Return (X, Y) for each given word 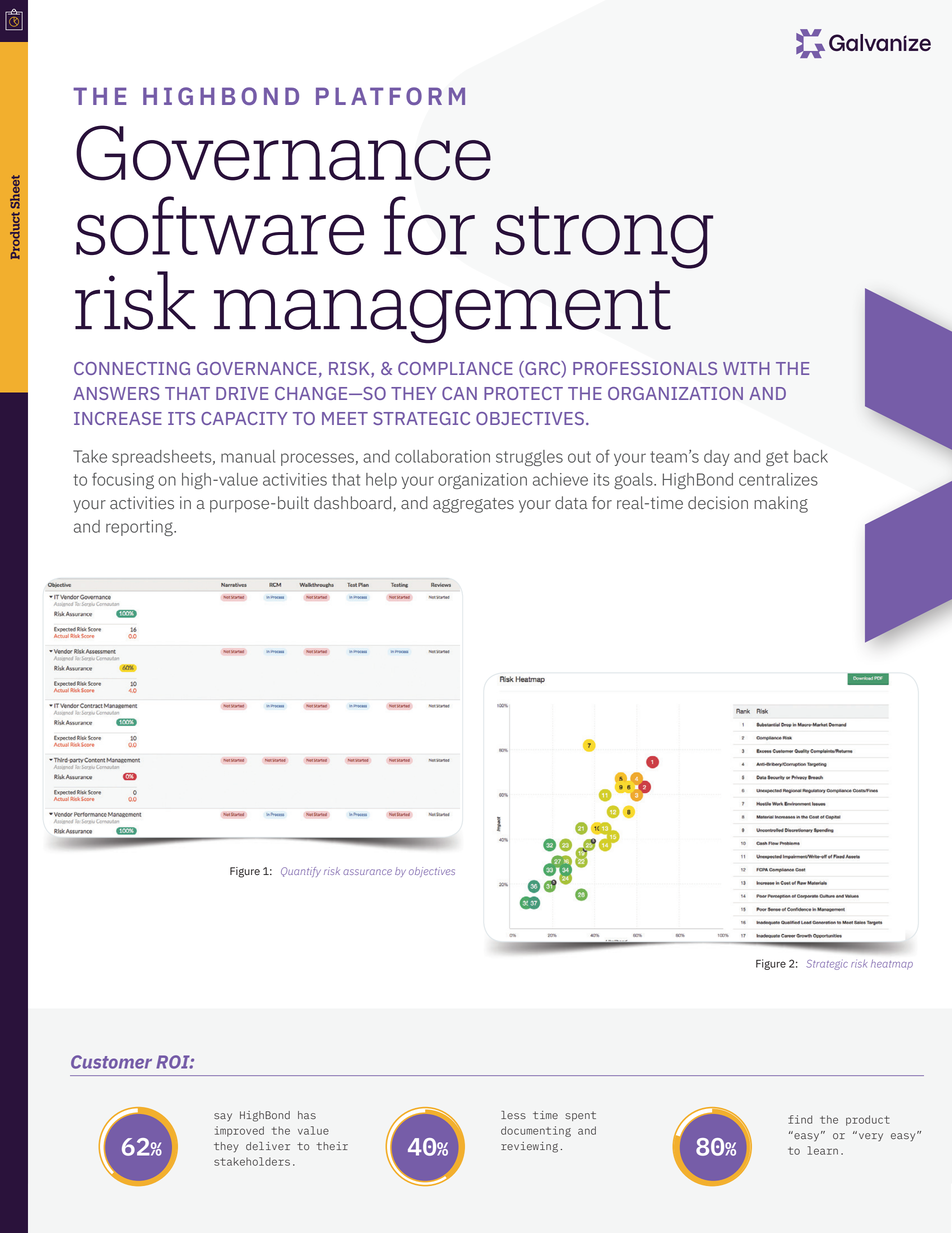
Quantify (301, 872)
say (223, 1117)
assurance (367, 872)
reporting (140, 528)
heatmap (892, 964)
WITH (746, 368)
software (220, 225)
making (781, 504)
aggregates (473, 505)
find (800, 1119)
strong (604, 237)
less (513, 1115)
